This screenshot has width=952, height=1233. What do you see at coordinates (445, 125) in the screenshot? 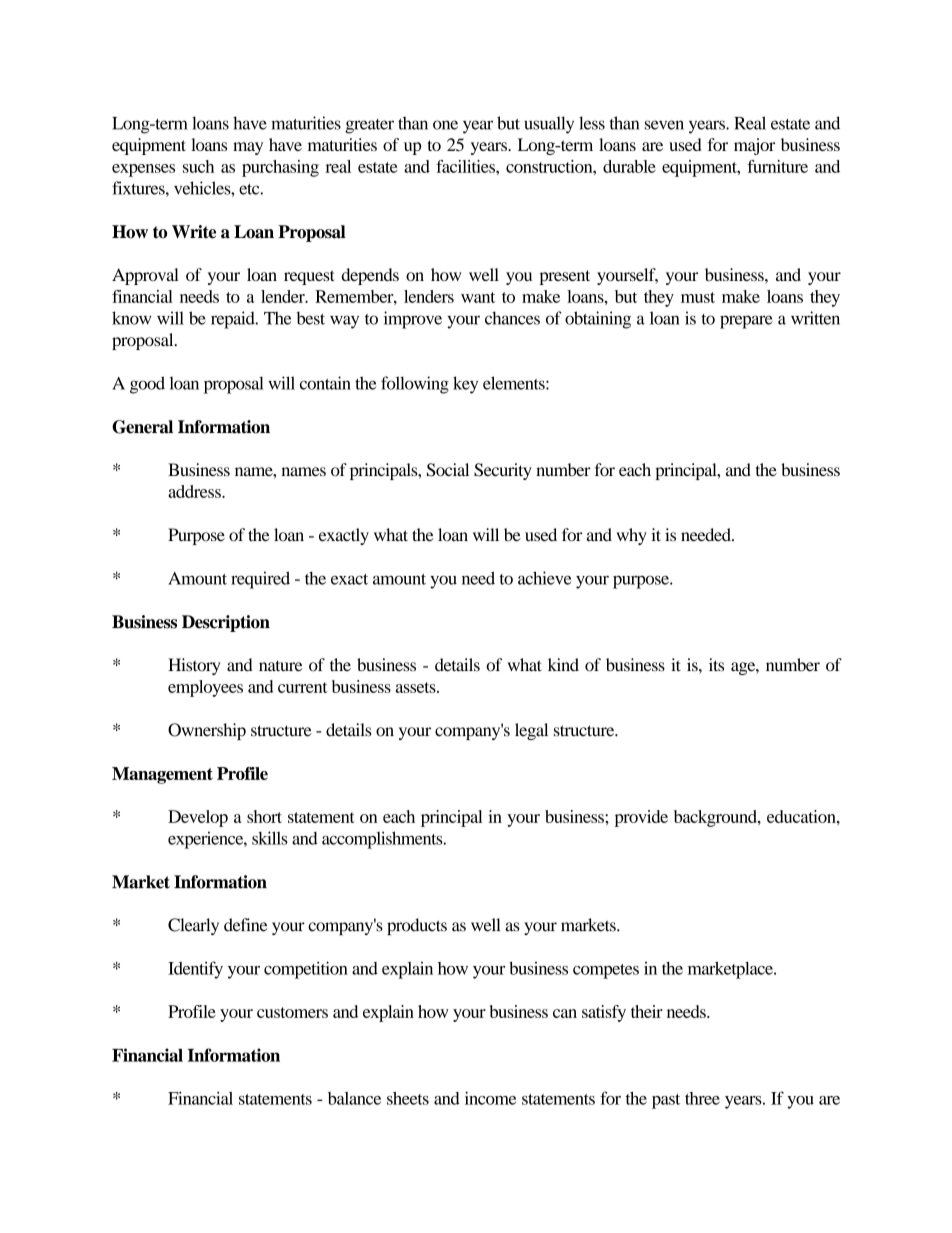
I see `one` at bounding box center [445, 125].
